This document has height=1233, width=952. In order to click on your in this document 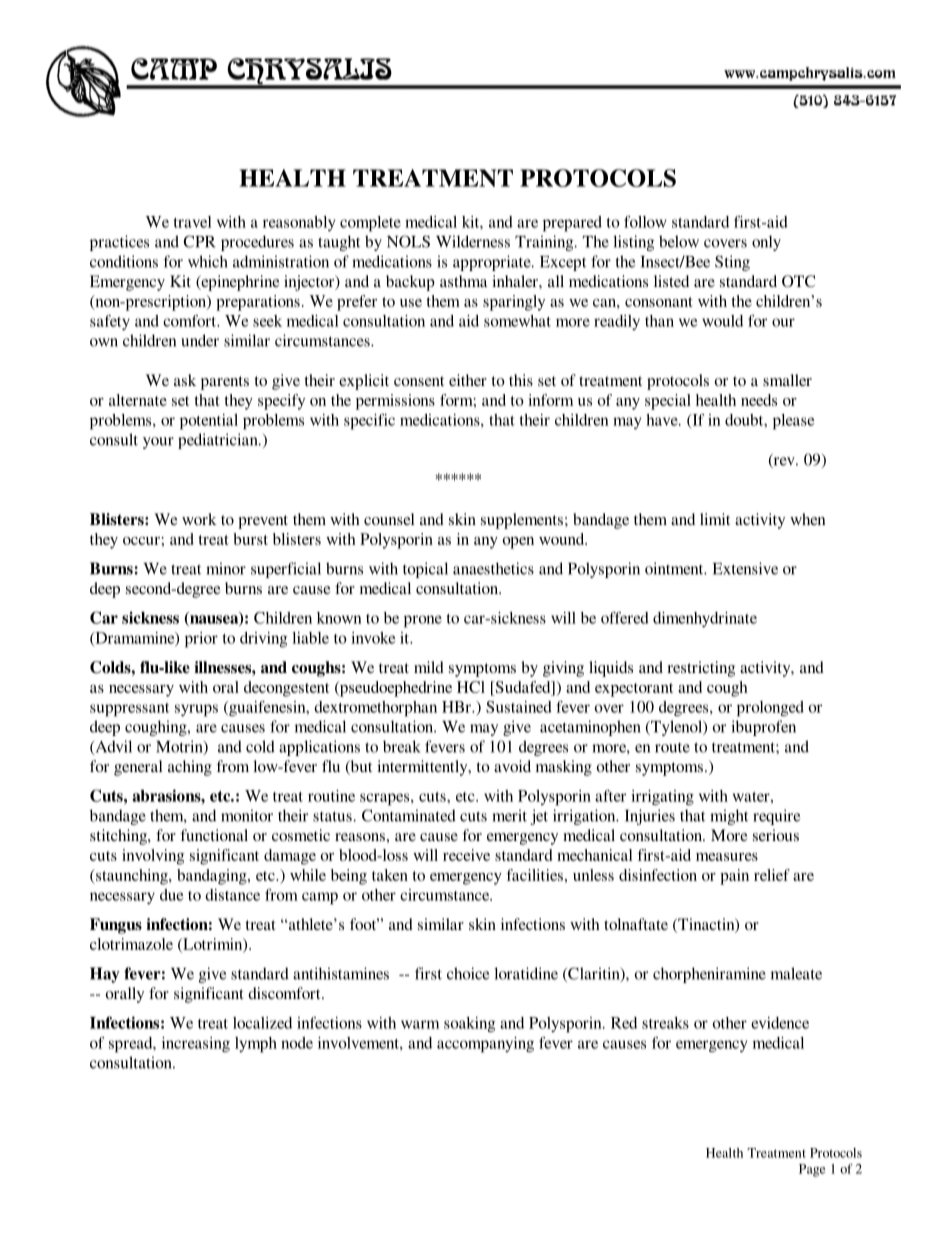, I will do `click(158, 443)`.
